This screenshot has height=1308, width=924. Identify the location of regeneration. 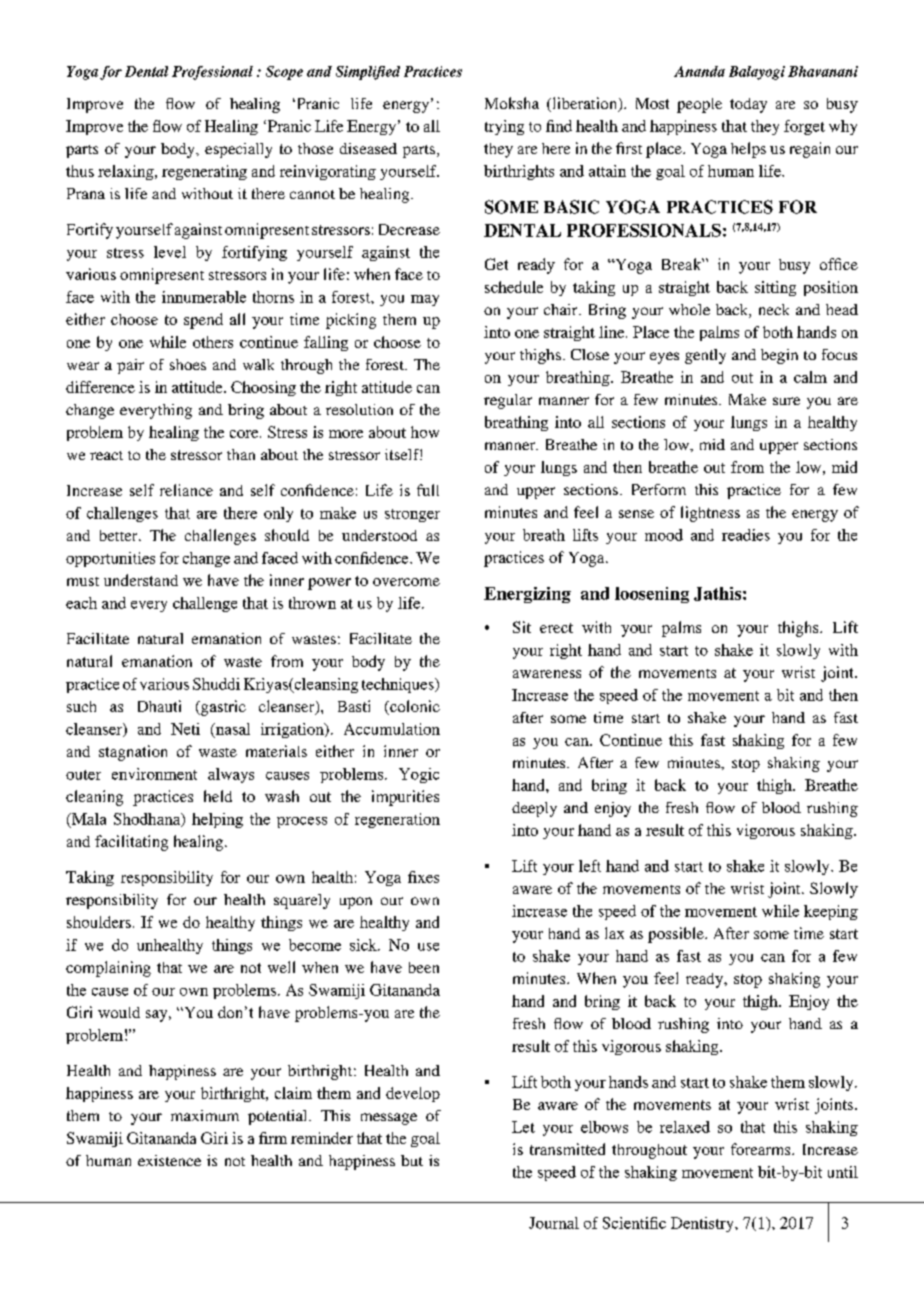
(397, 820).
